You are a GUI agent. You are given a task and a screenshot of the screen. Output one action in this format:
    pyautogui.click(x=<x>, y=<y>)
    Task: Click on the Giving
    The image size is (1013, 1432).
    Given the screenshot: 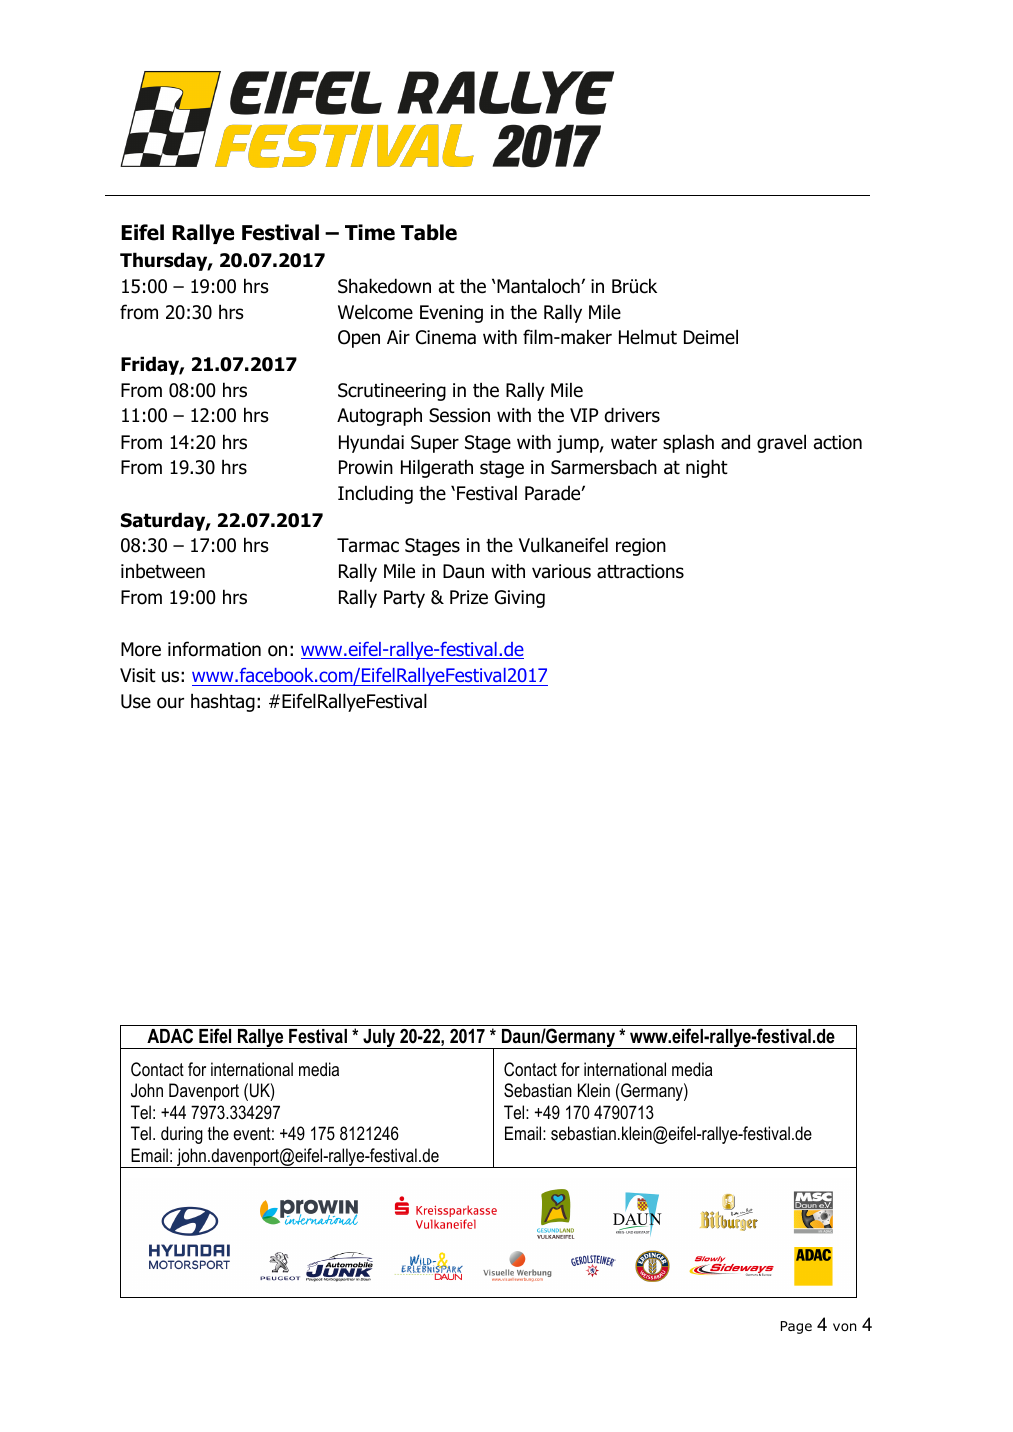 What is the action you would take?
    pyautogui.click(x=520, y=599)
